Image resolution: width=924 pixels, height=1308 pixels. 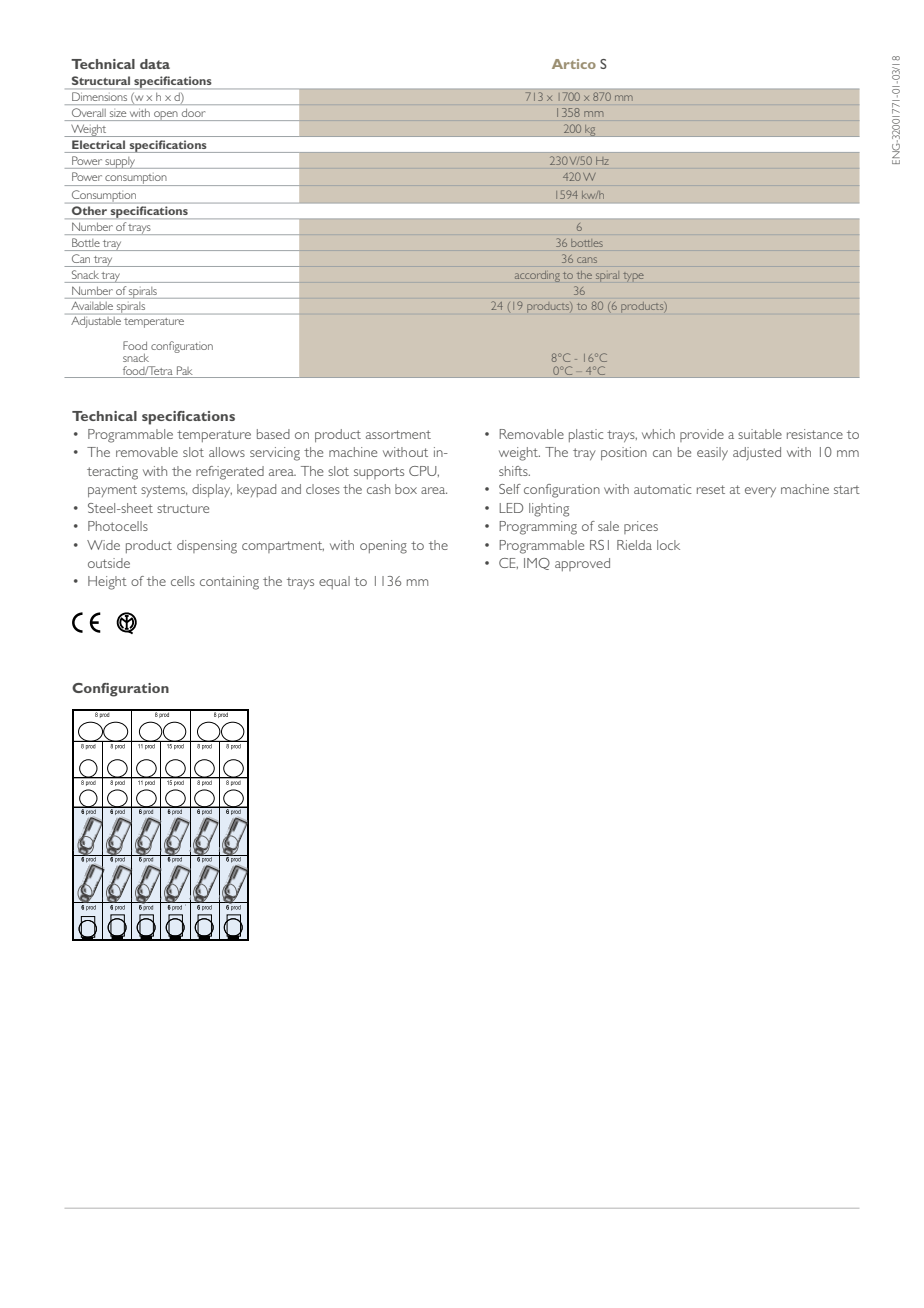 I want to click on door, so click(x=193, y=114).
